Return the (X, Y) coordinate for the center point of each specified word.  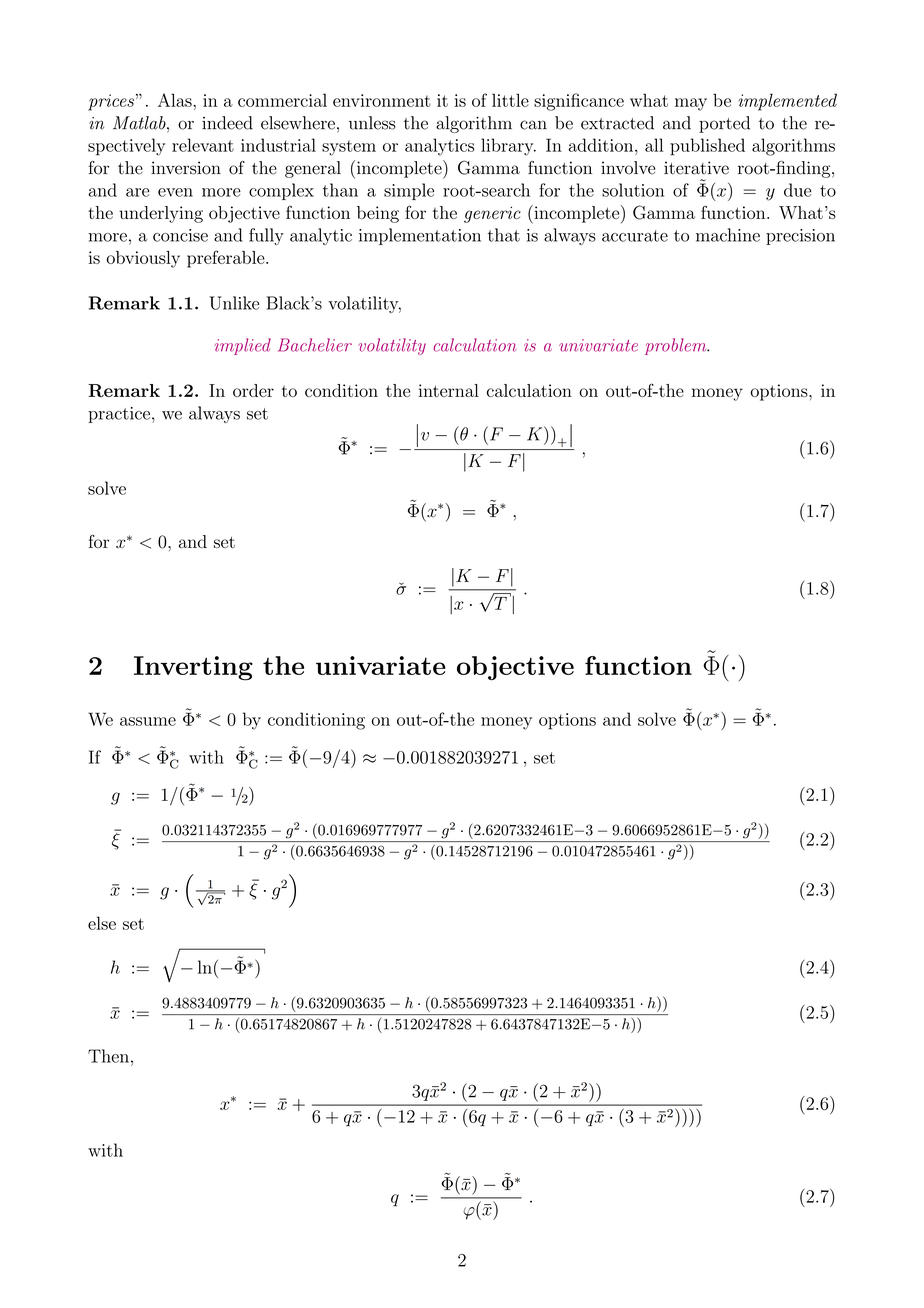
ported (724, 124)
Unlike (234, 303)
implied (243, 346)
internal (448, 390)
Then (108, 1056)
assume (148, 721)
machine (728, 235)
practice (119, 415)
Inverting (193, 668)
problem (677, 346)
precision (800, 237)
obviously (143, 259)
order (253, 390)
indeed (227, 123)
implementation (420, 236)
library (508, 147)
